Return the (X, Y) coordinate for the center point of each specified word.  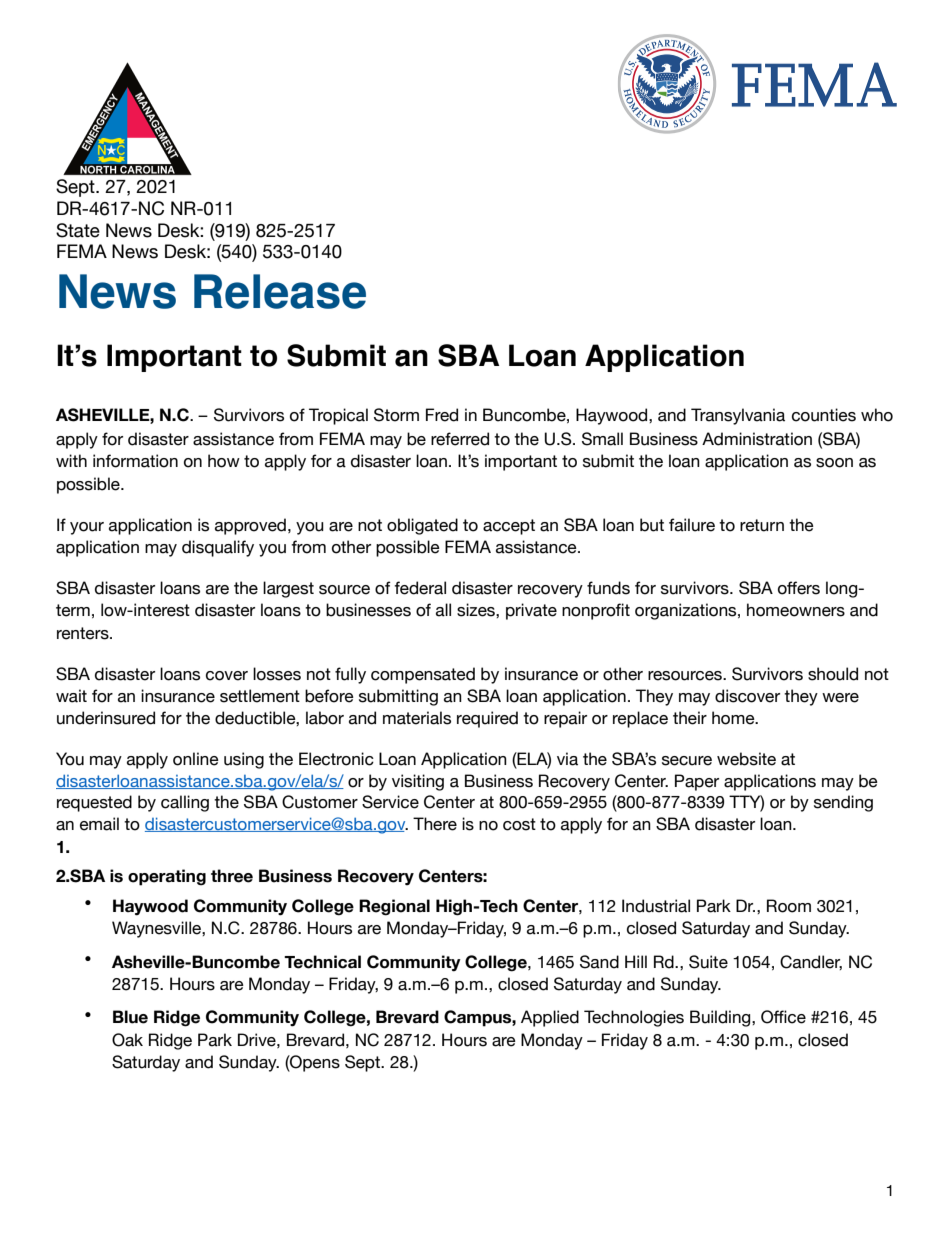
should (833, 674)
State (78, 230)
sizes (477, 610)
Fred (442, 415)
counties (824, 415)
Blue (130, 1017)
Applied (550, 1018)
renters (84, 633)
